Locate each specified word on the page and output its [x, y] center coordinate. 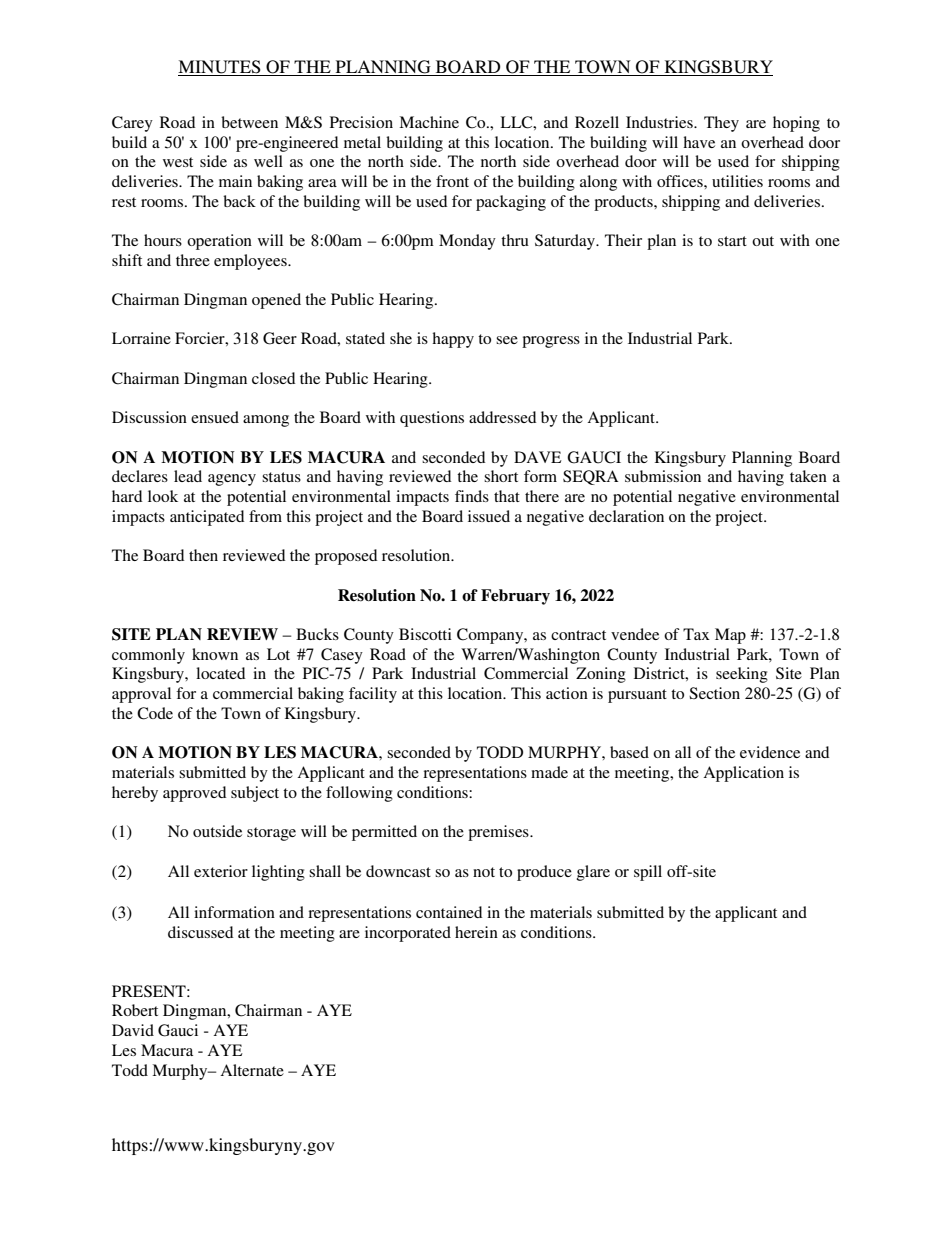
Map [730, 636]
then [203, 555]
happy [453, 340]
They [721, 124]
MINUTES [220, 68]
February [515, 597]
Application [743, 774]
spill [648, 873]
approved [194, 794]
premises [499, 833]
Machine [429, 122]
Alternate [252, 1070]
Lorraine [141, 338]
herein [476, 932]
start [732, 241]
